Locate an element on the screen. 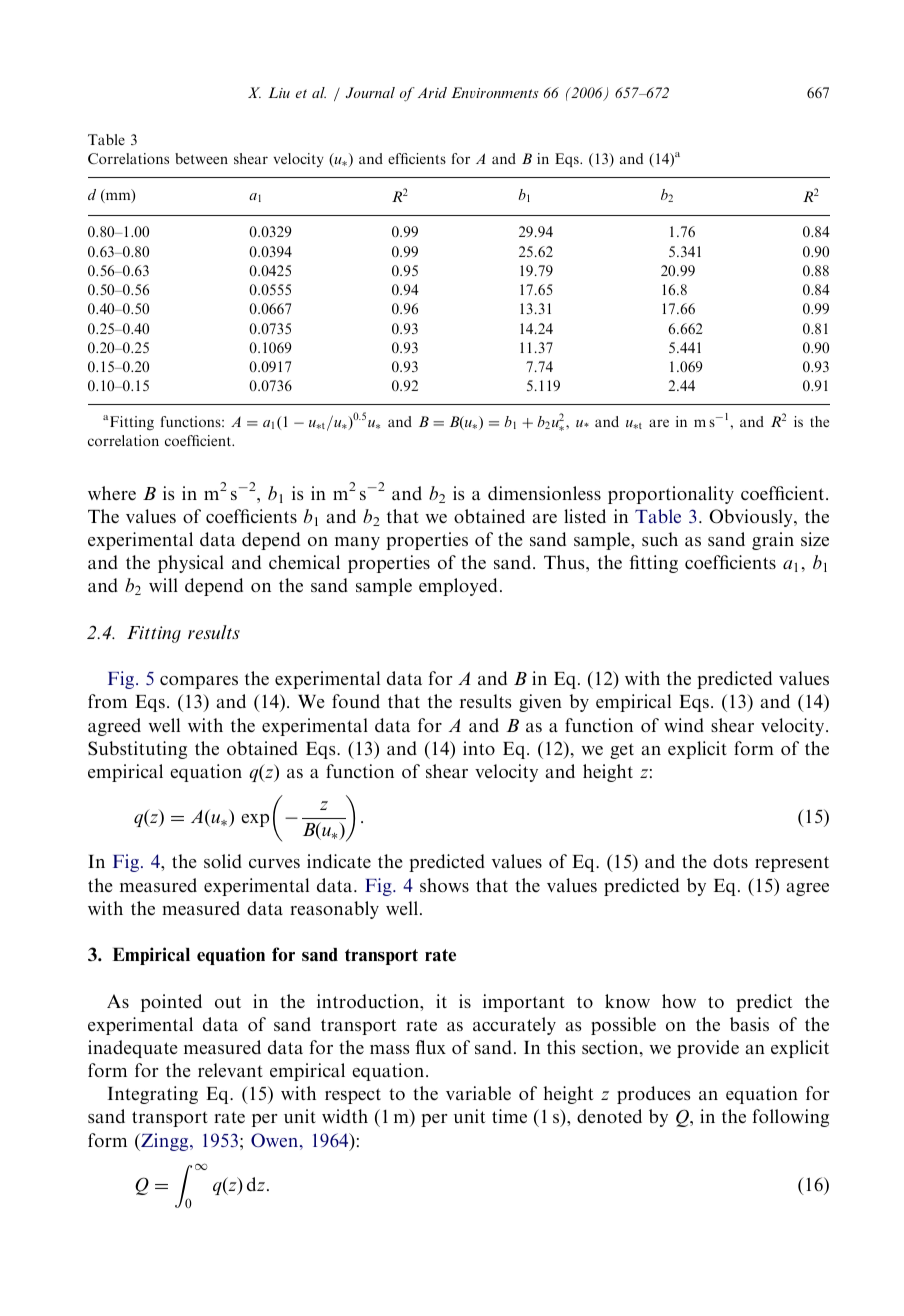 The width and height of the screenshot is (904, 1316). dots is located at coordinates (730, 861).
